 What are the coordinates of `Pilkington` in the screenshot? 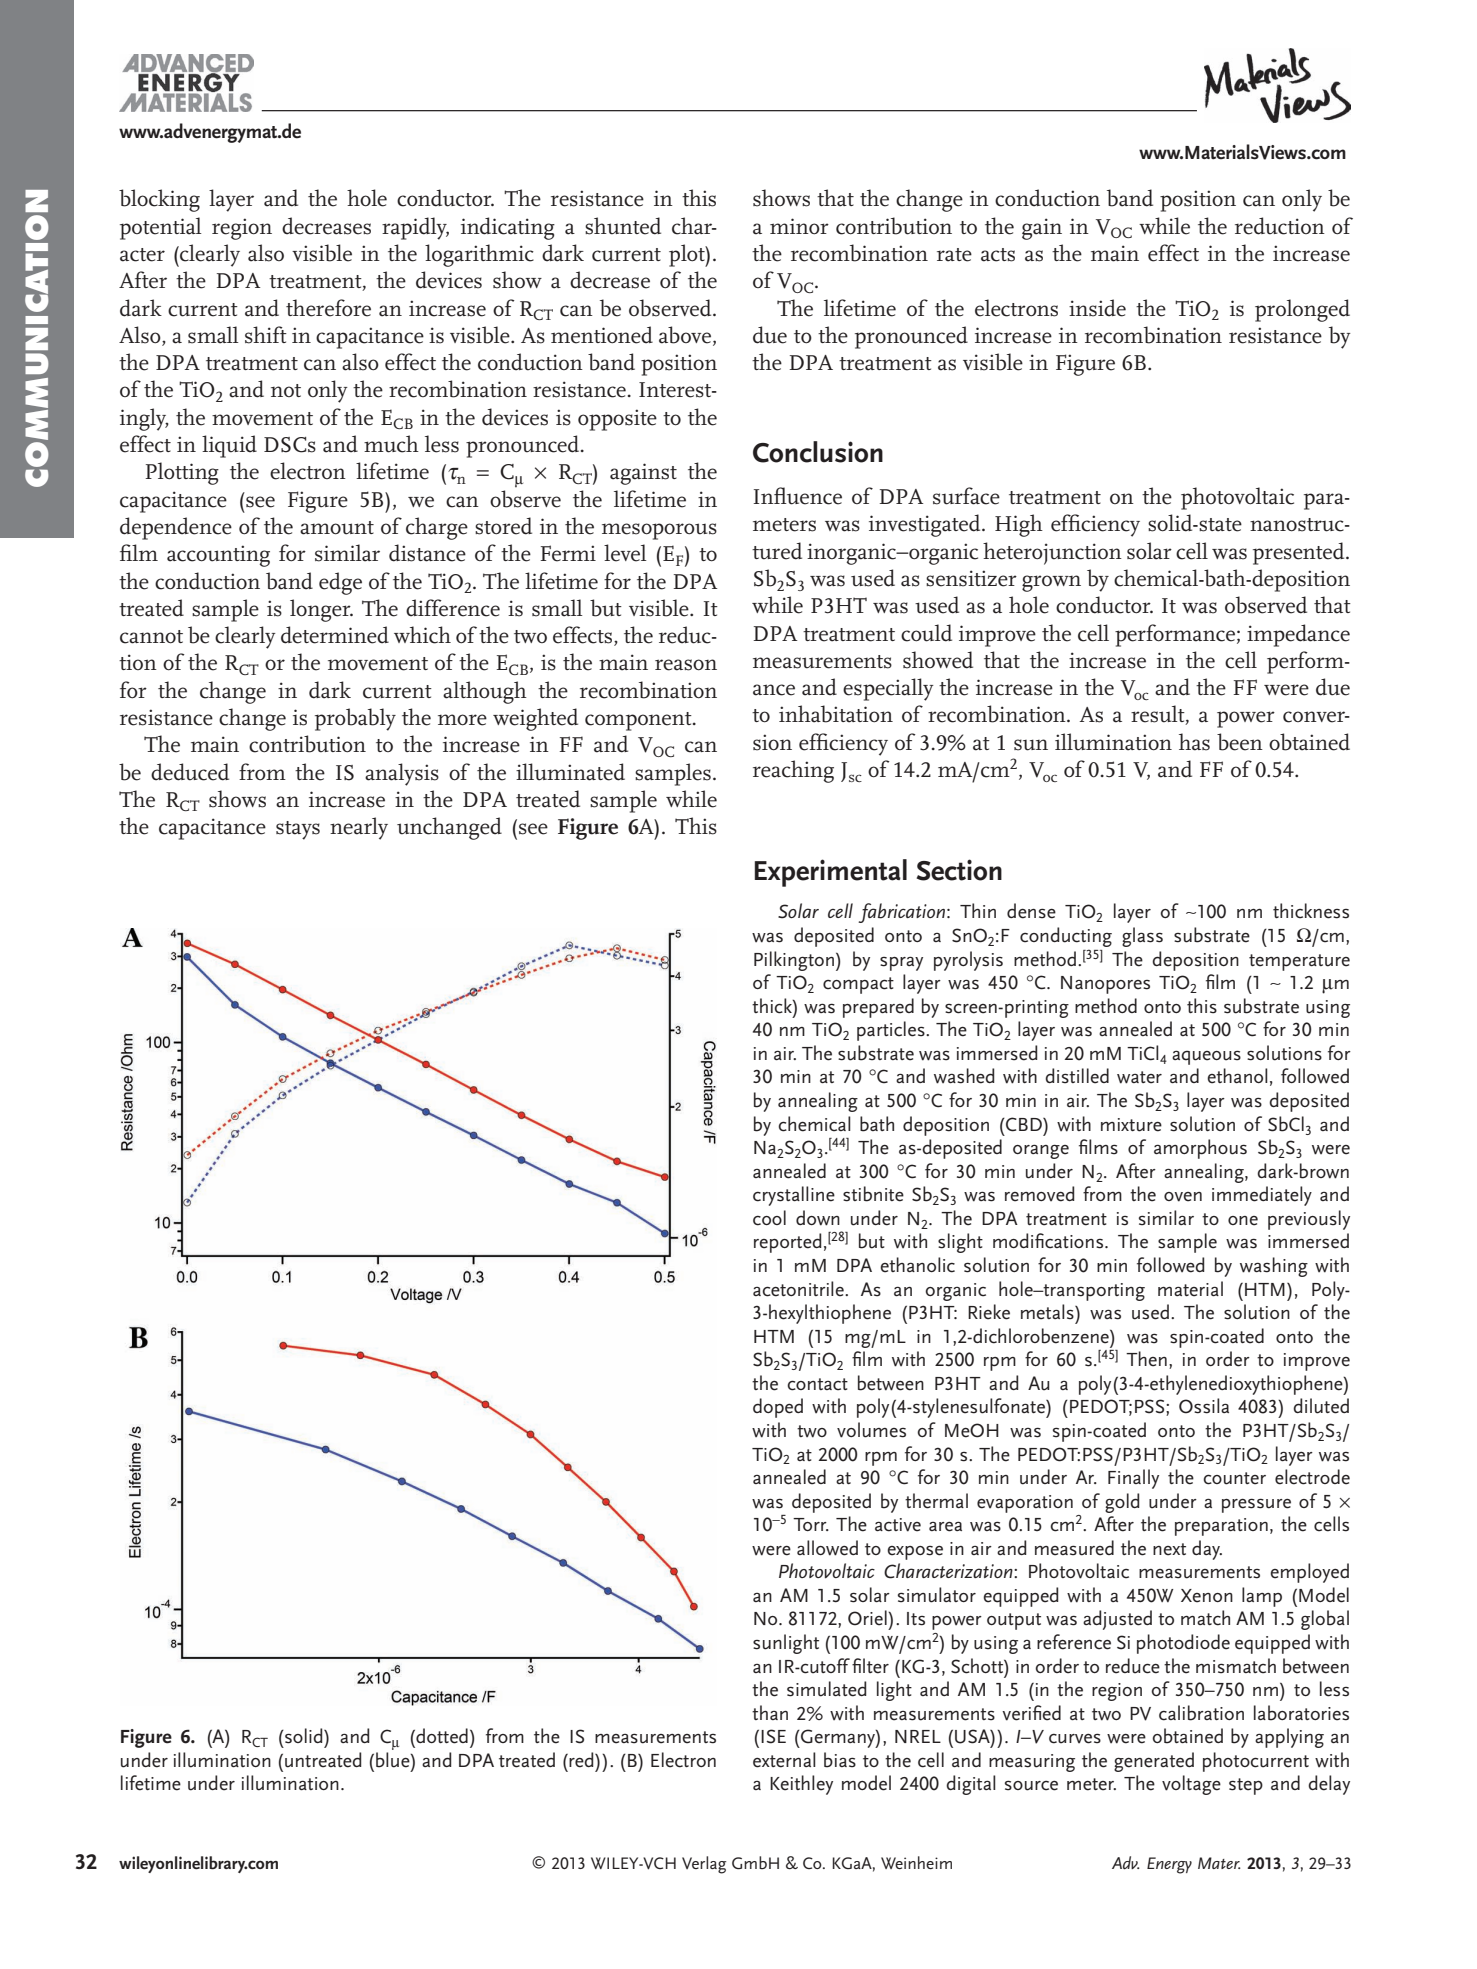 It's located at (794, 961).
